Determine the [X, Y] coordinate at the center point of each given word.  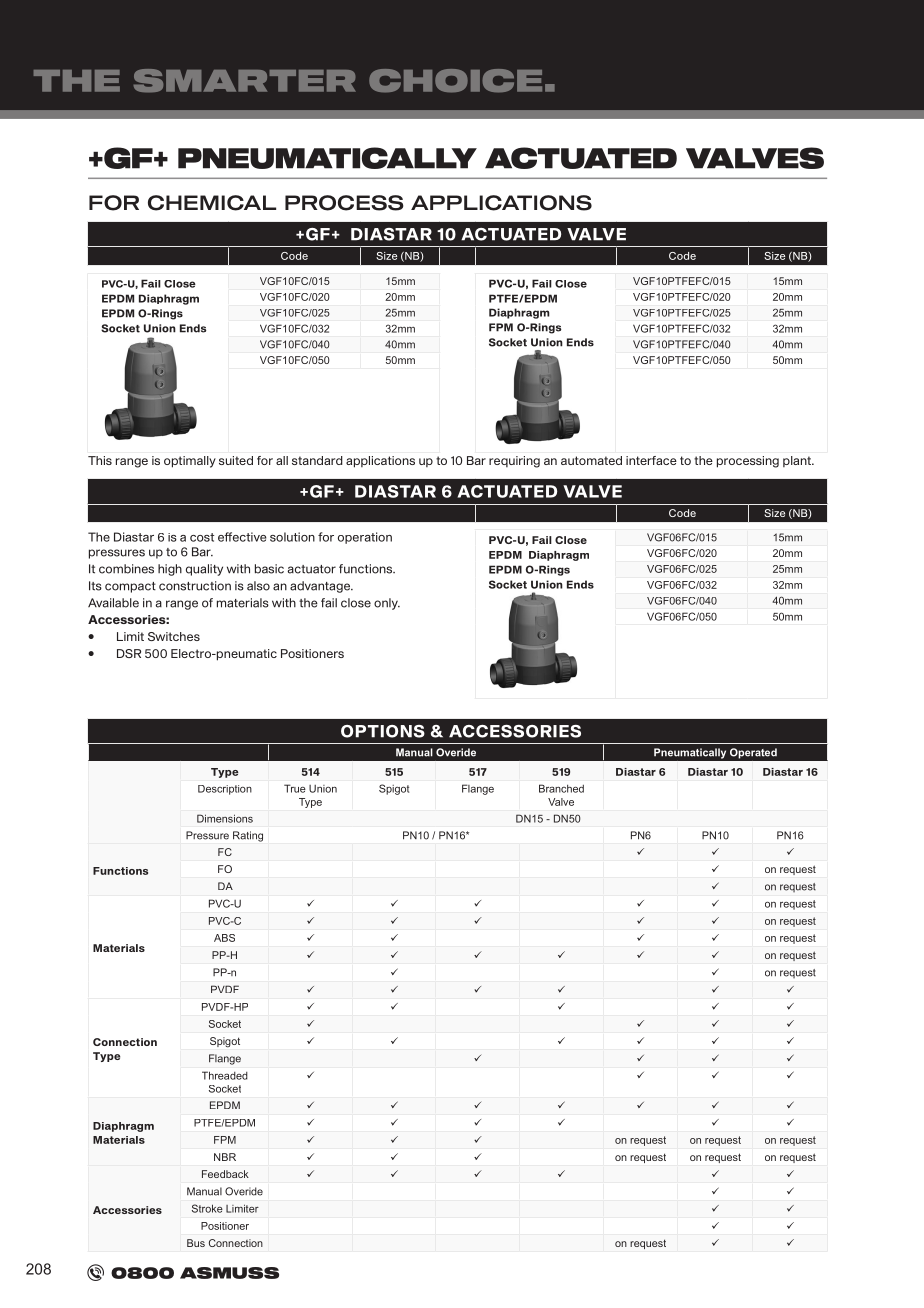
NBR [225, 1157]
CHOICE [455, 81]
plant [798, 461]
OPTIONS [383, 731]
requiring [514, 462]
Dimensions [225, 818]
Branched [561, 788]
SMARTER [245, 81]
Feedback [225, 1174]
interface [651, 460]
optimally [190, 462]
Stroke [207, 1208]
